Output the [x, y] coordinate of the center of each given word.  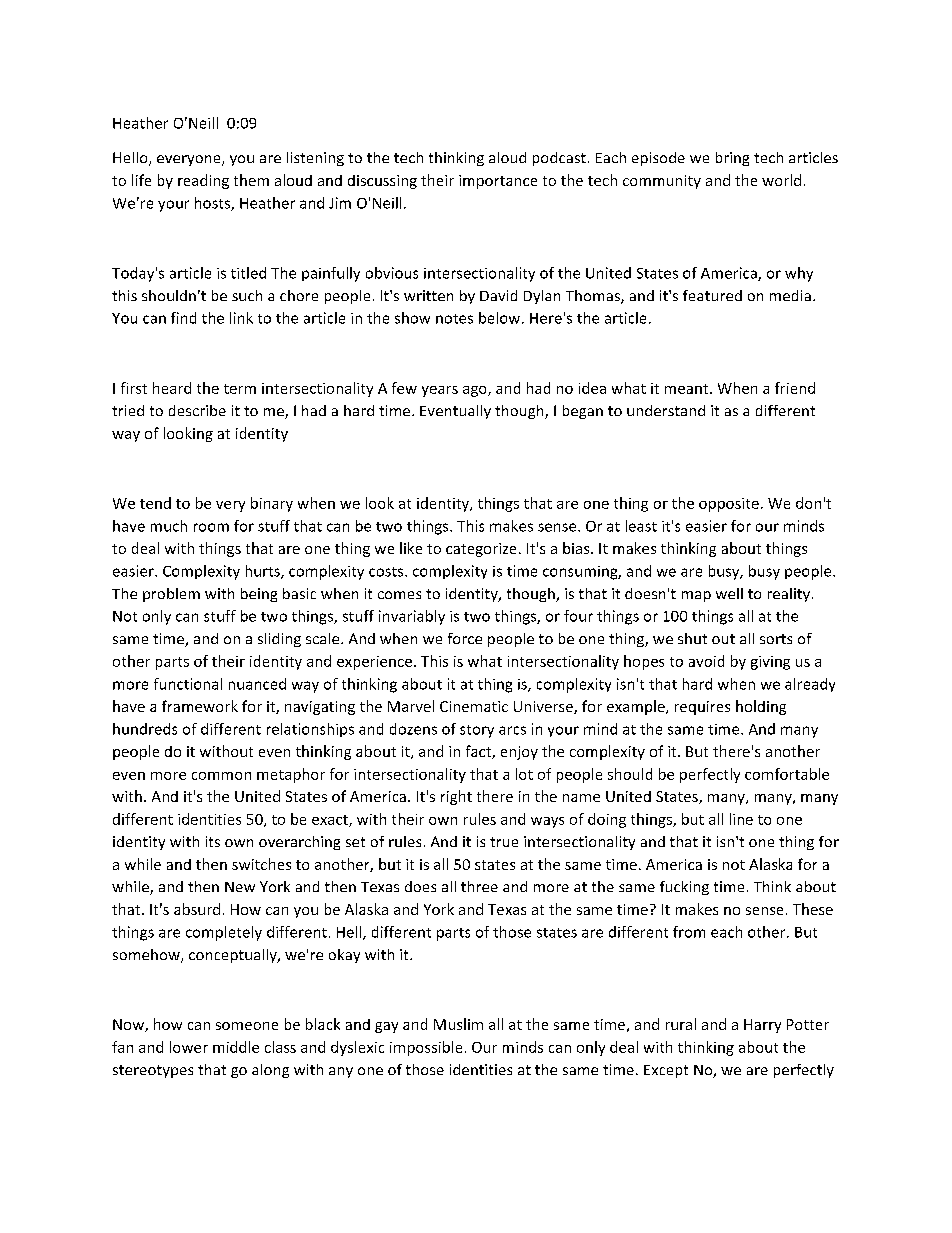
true [504, 842]
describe [197, 410]
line [741, 819]
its [213, 841]
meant [688, 389]
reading [203, 181]
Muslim [458, 1024]
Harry [762, 1026]
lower [189, 1047]
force [465, 638]
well [729, 593]
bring [732, 159]
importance [498, 182]
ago [476, 391]
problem [171, 595]
